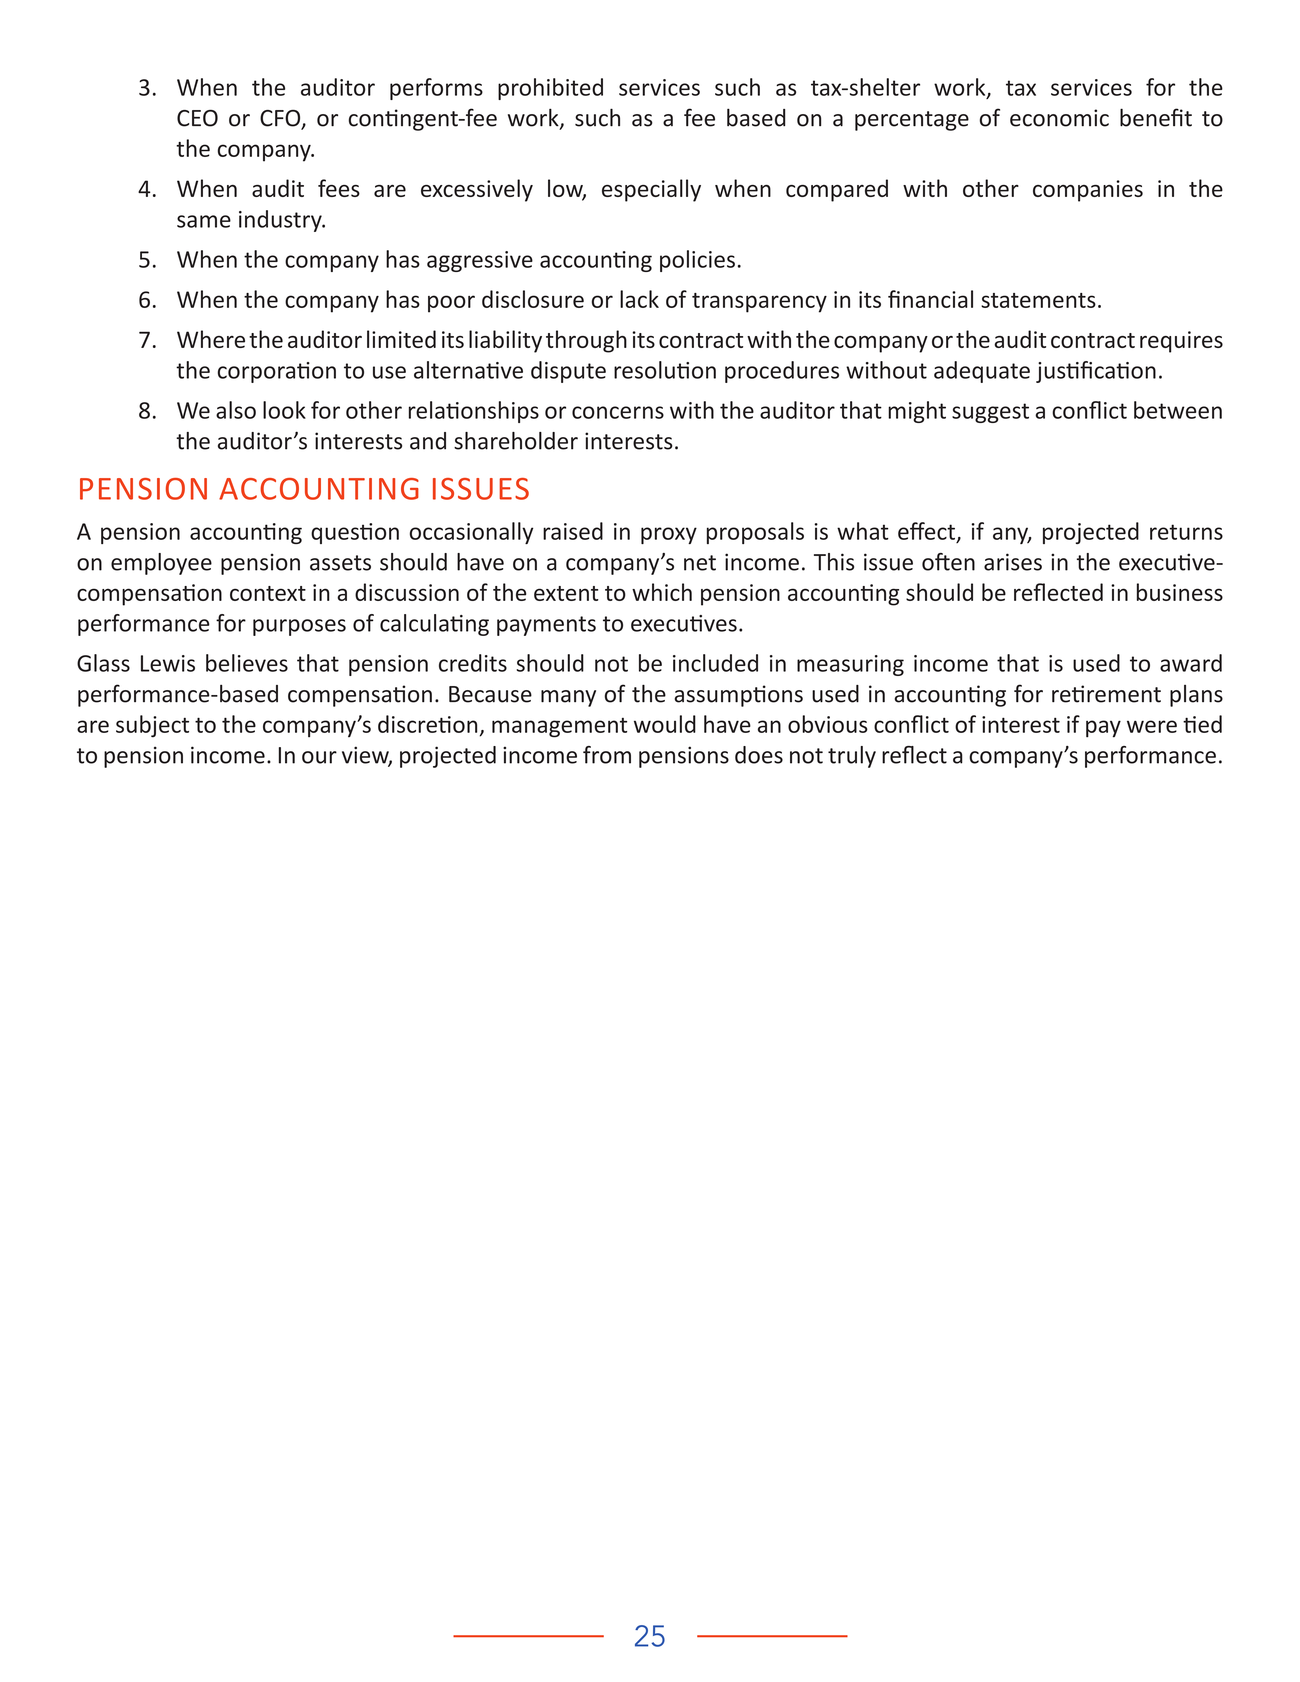 This screenshot has width=1300, height=1682. Describe the element at coordinates (550, 89) in the screenshot. I see `prohibited` at that location.
